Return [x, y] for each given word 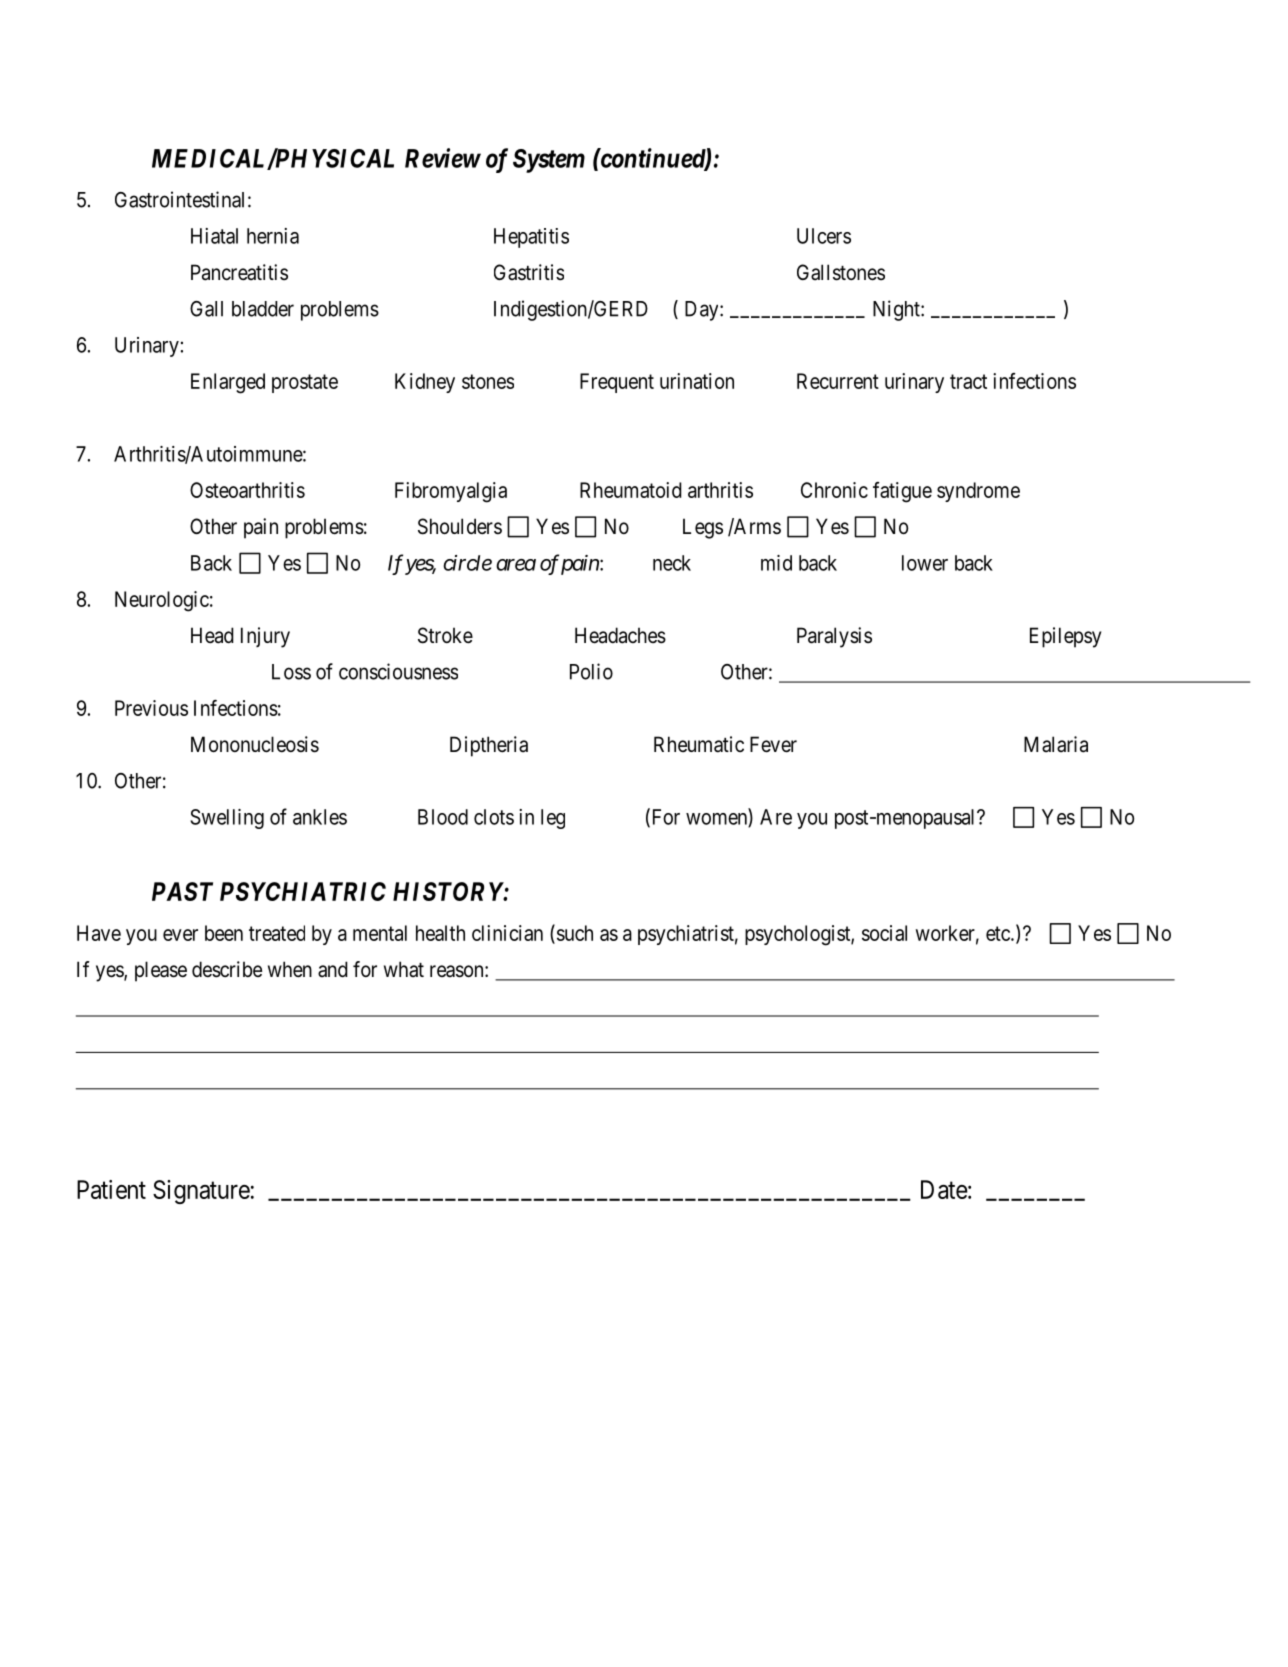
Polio [591, 671]
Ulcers [824, 236]
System [549, 161]
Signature [201, 1192]
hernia [273, 236]
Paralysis [834, 637]
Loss [291, 672]
